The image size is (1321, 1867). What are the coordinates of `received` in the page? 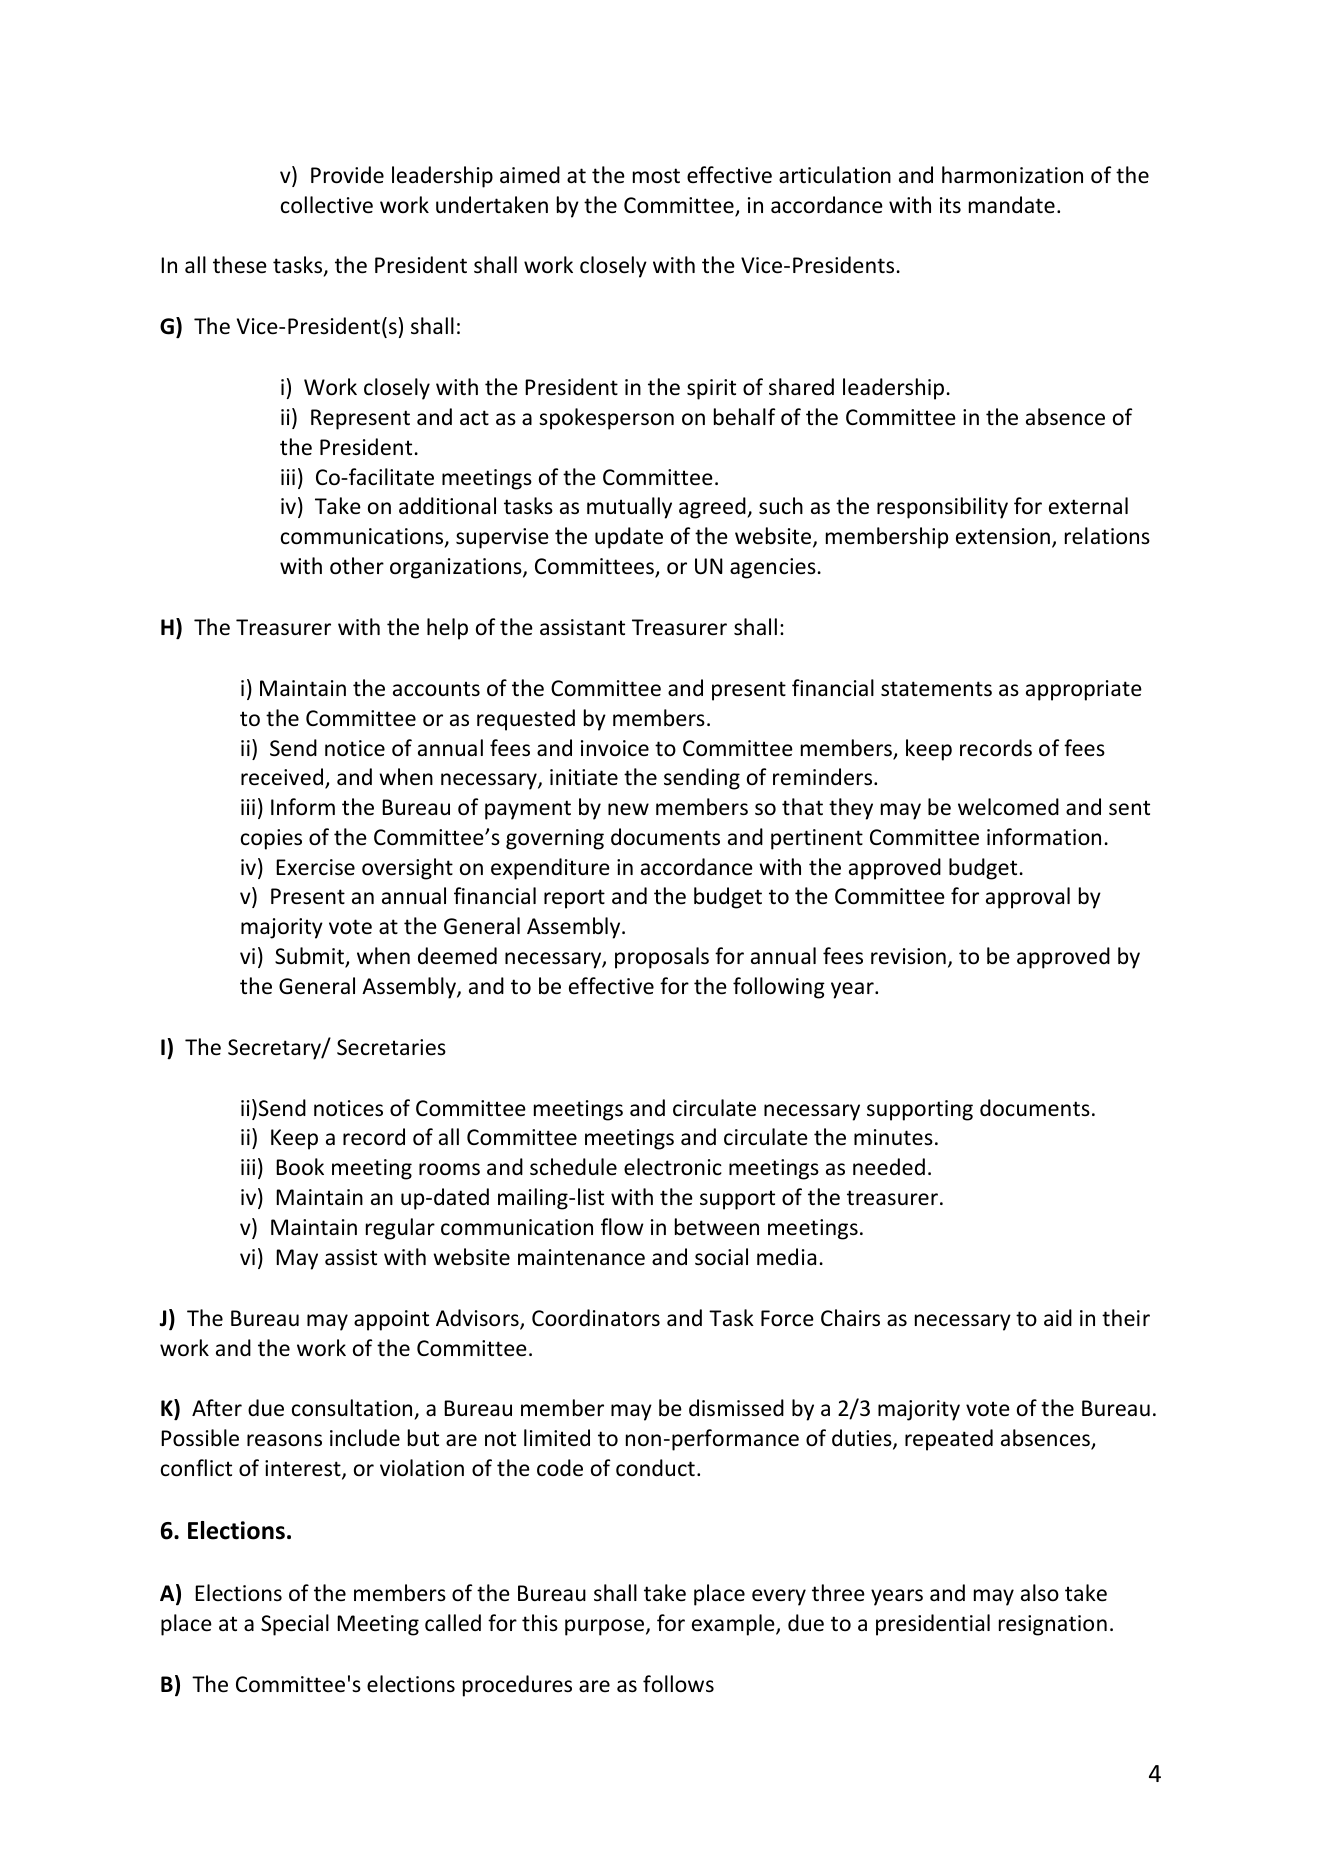 It's located at (282, 777).
